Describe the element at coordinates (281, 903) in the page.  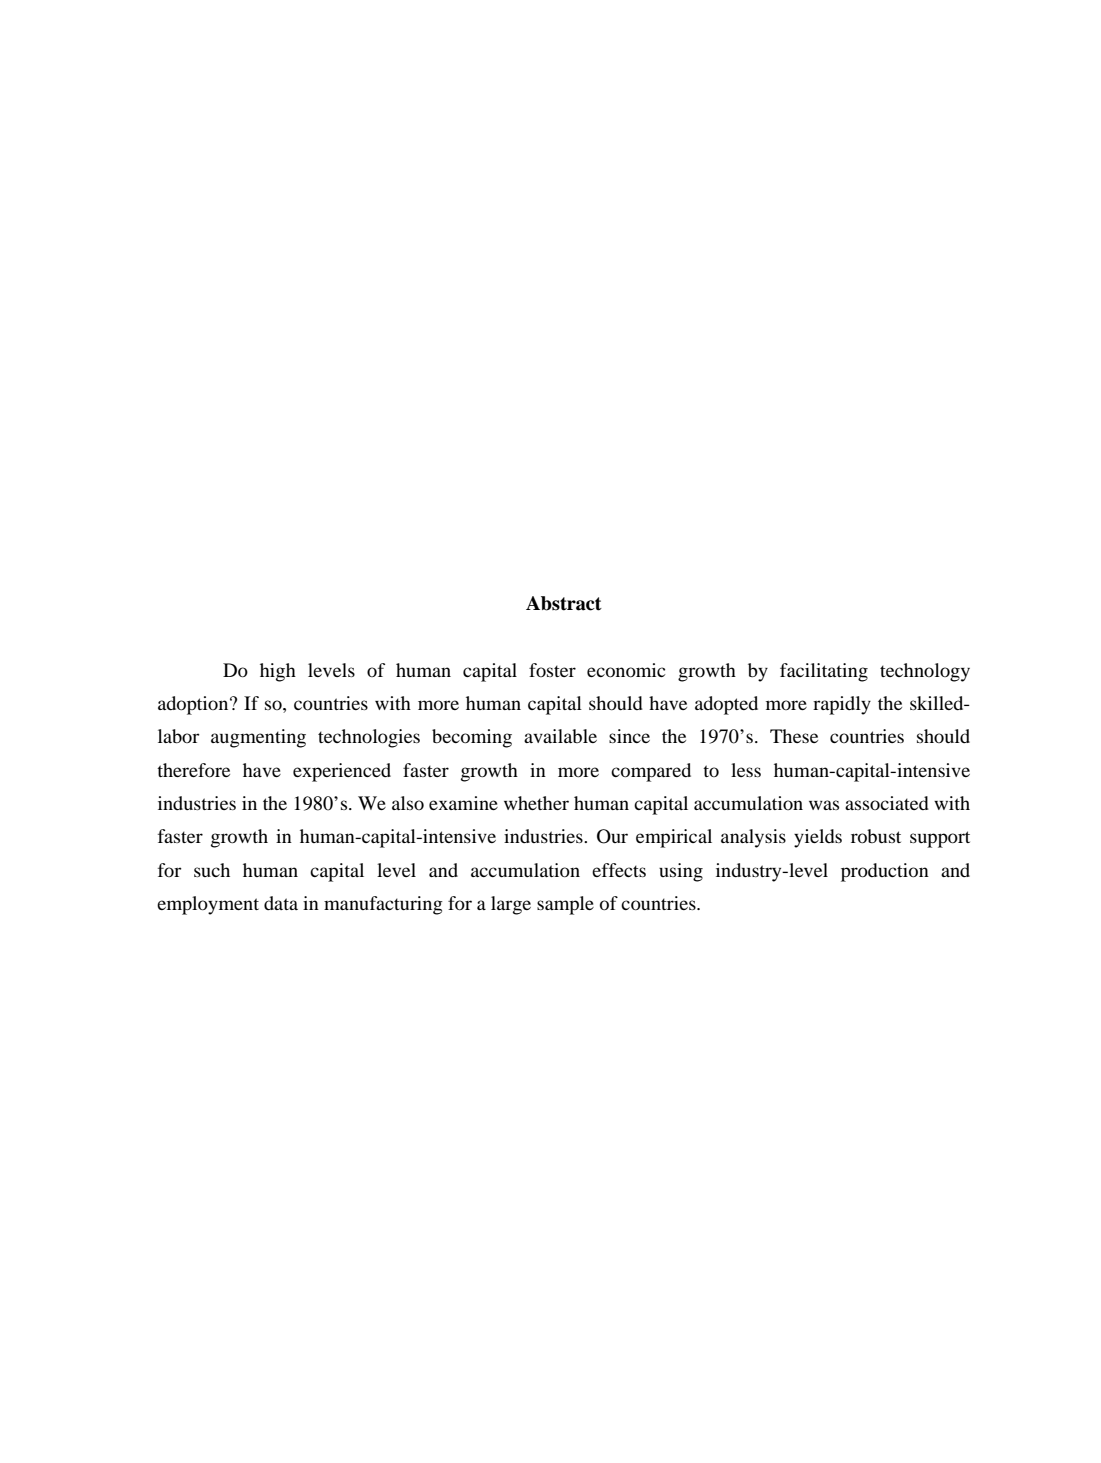
I see `data` at that location.
